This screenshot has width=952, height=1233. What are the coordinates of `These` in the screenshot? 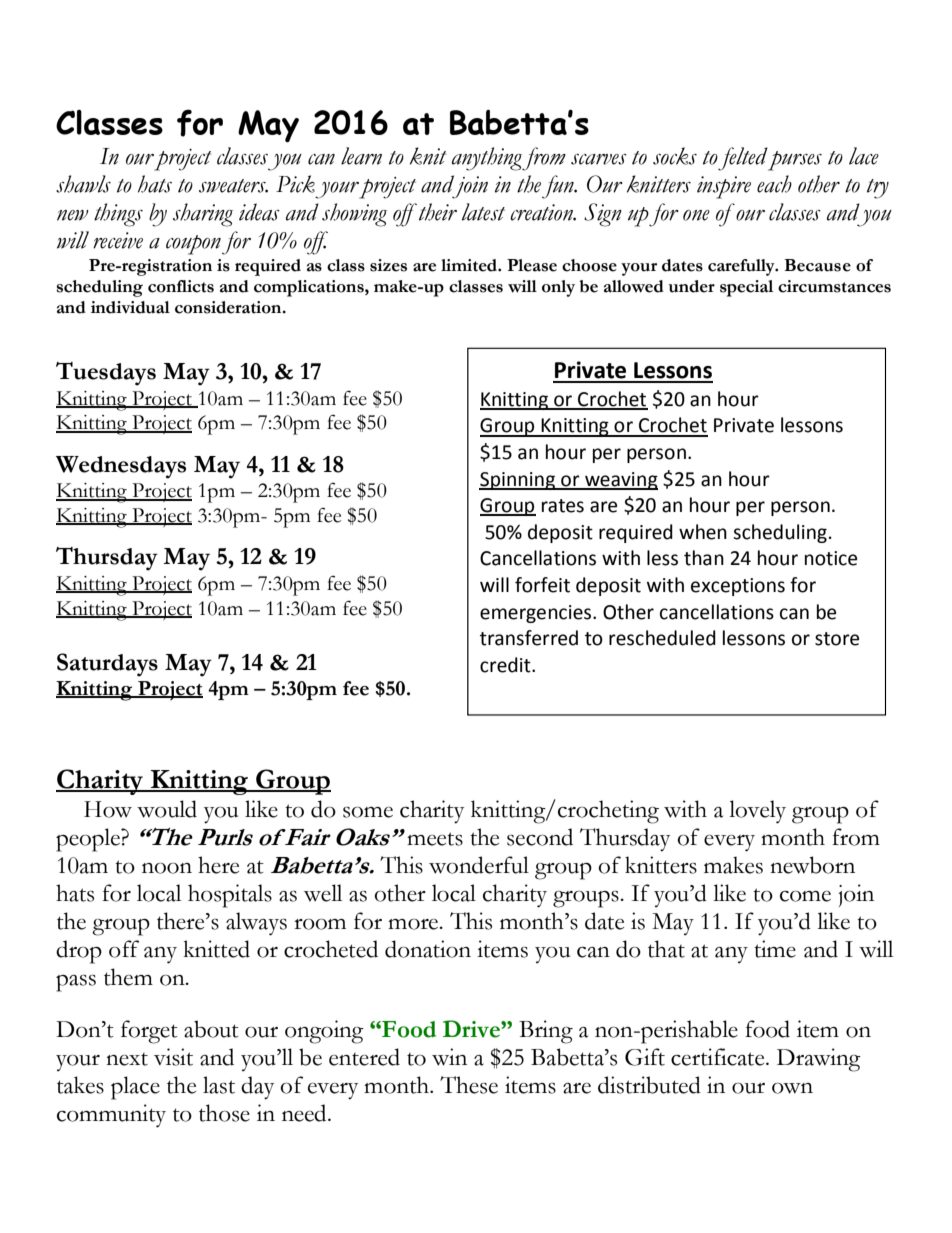 It's located at (469, 1085).
